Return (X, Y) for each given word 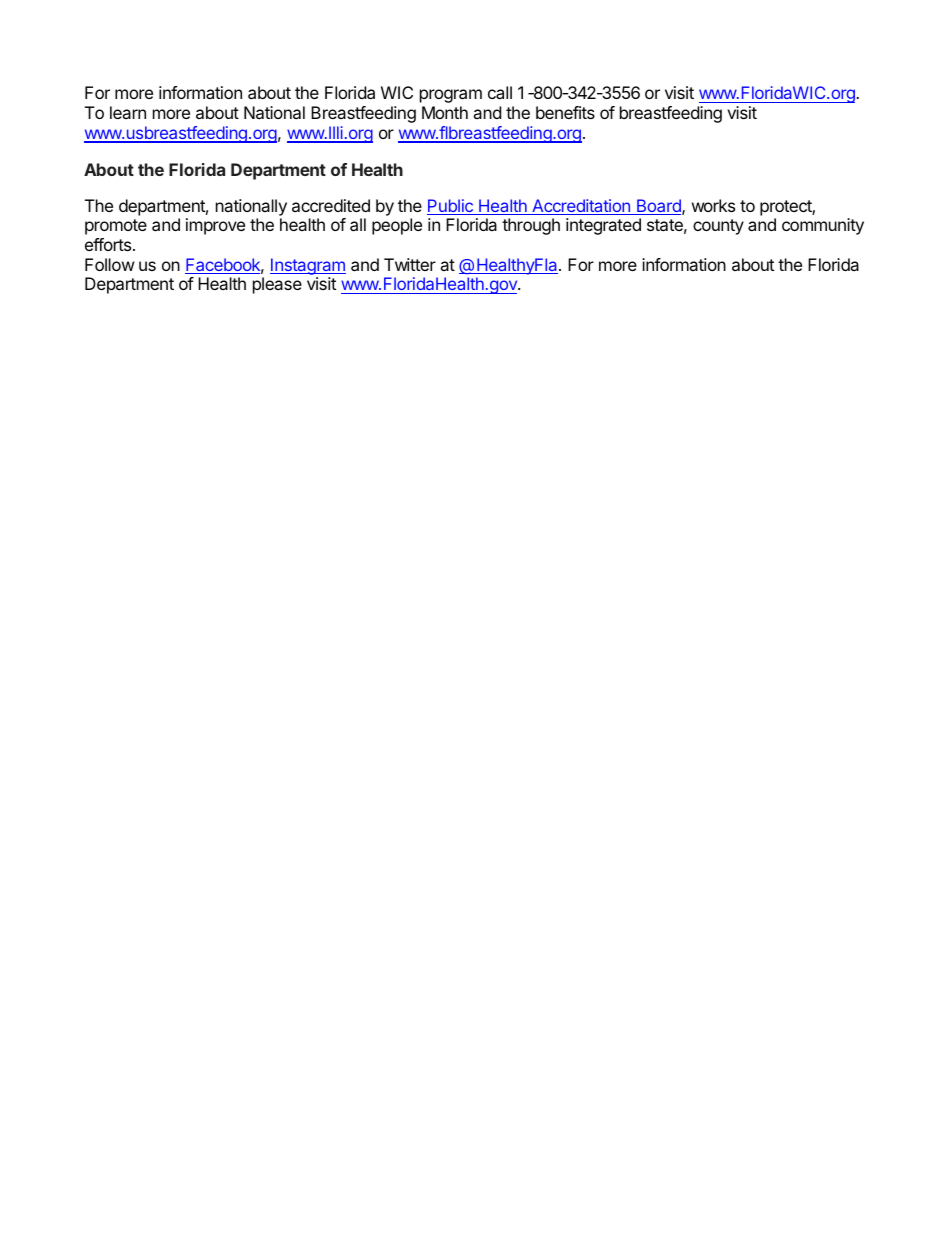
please (277, 285)
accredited (331, 205)
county (718, 227)
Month (445, 112)
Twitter (410, 264)
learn (128, 112)
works (713, 205)
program (451, 96)
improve (215, 226)
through (531, 226)
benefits (565, 112)
